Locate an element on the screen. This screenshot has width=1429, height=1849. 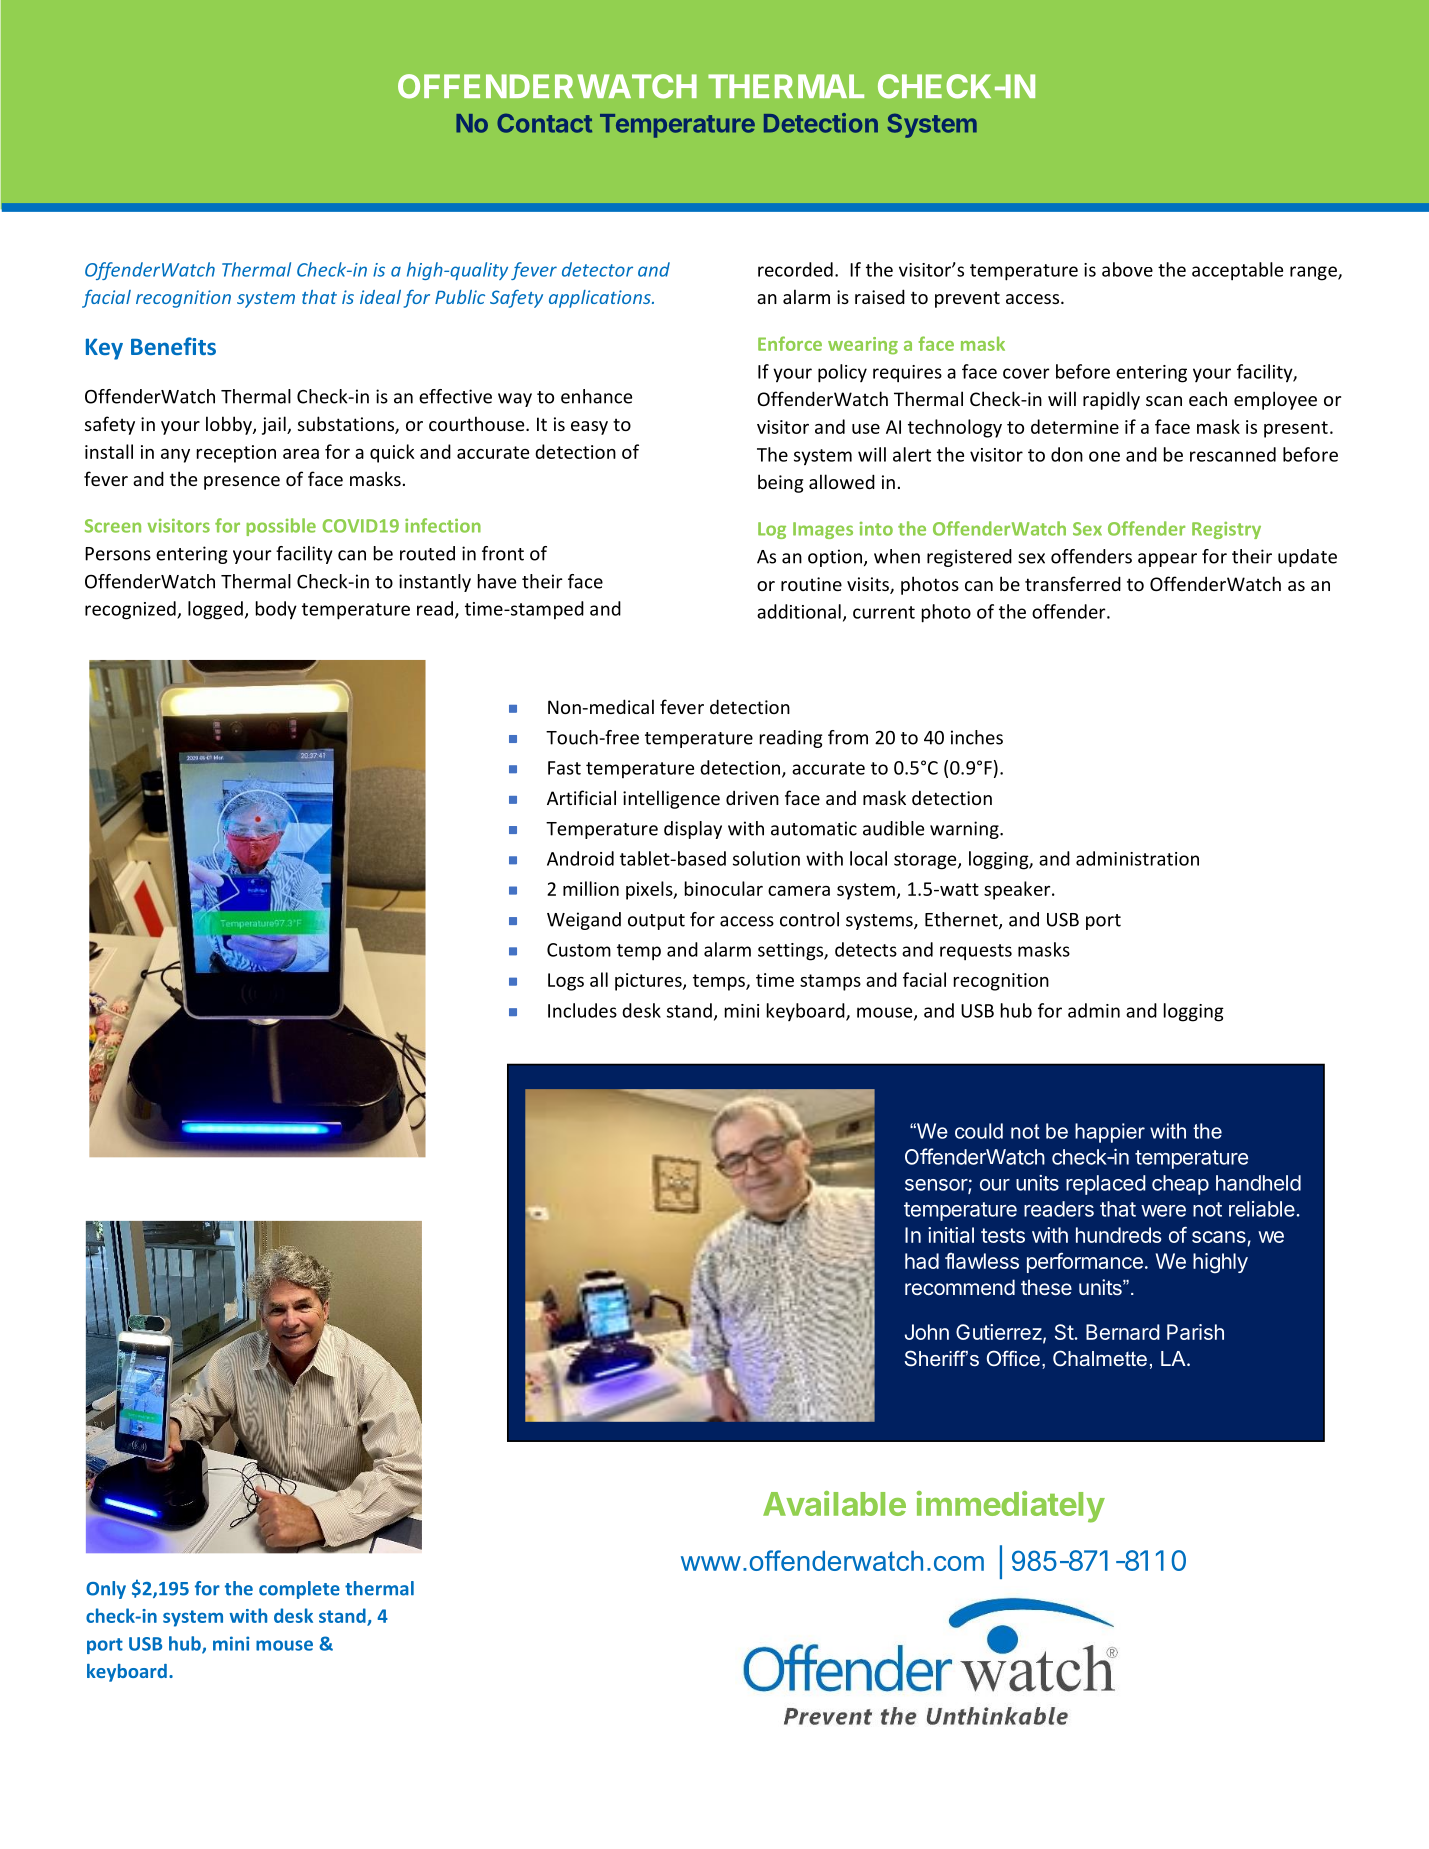
display is located at coordinates (693, 830).
